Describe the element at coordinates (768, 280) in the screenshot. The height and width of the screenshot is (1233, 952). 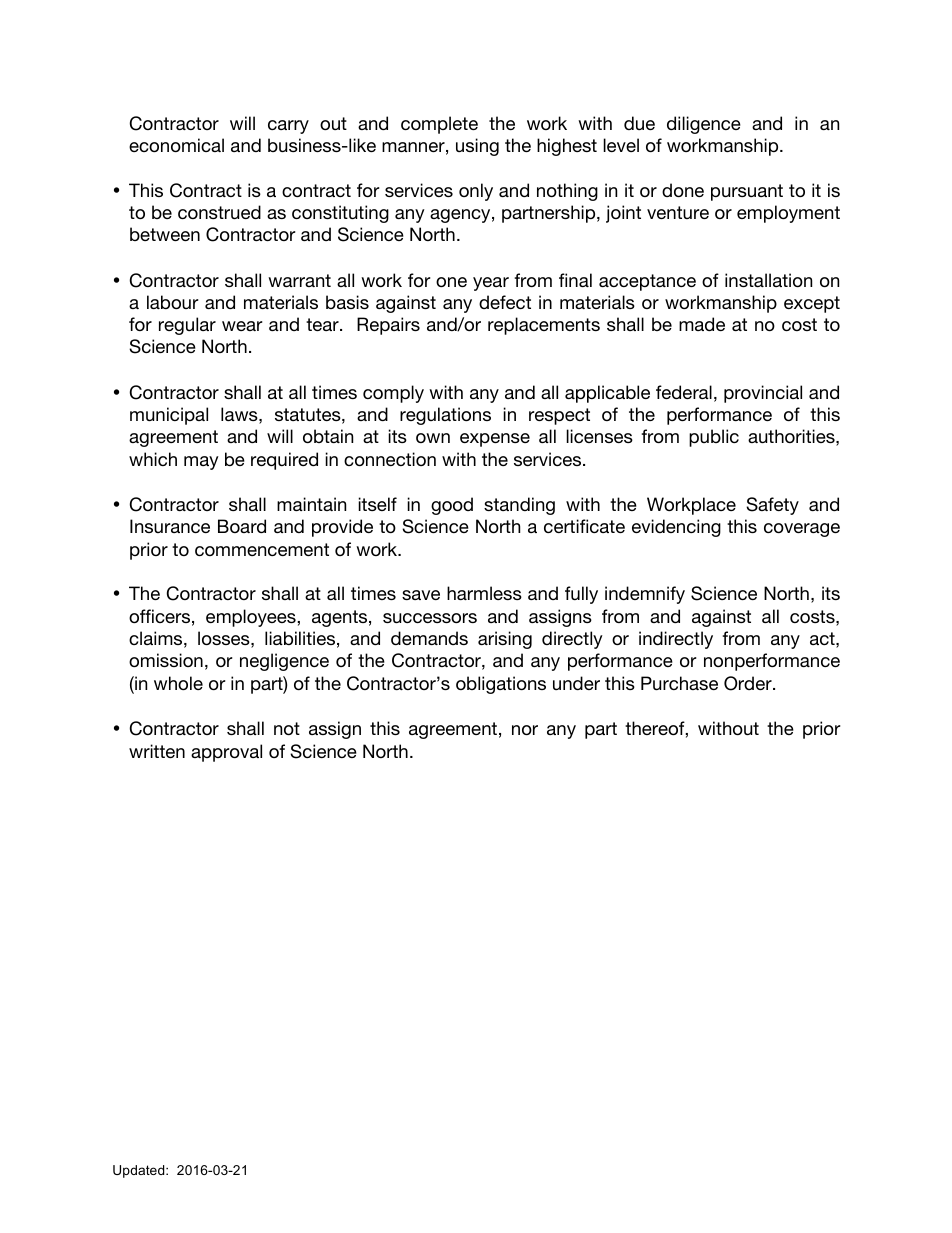
I see `installation` at that location.
